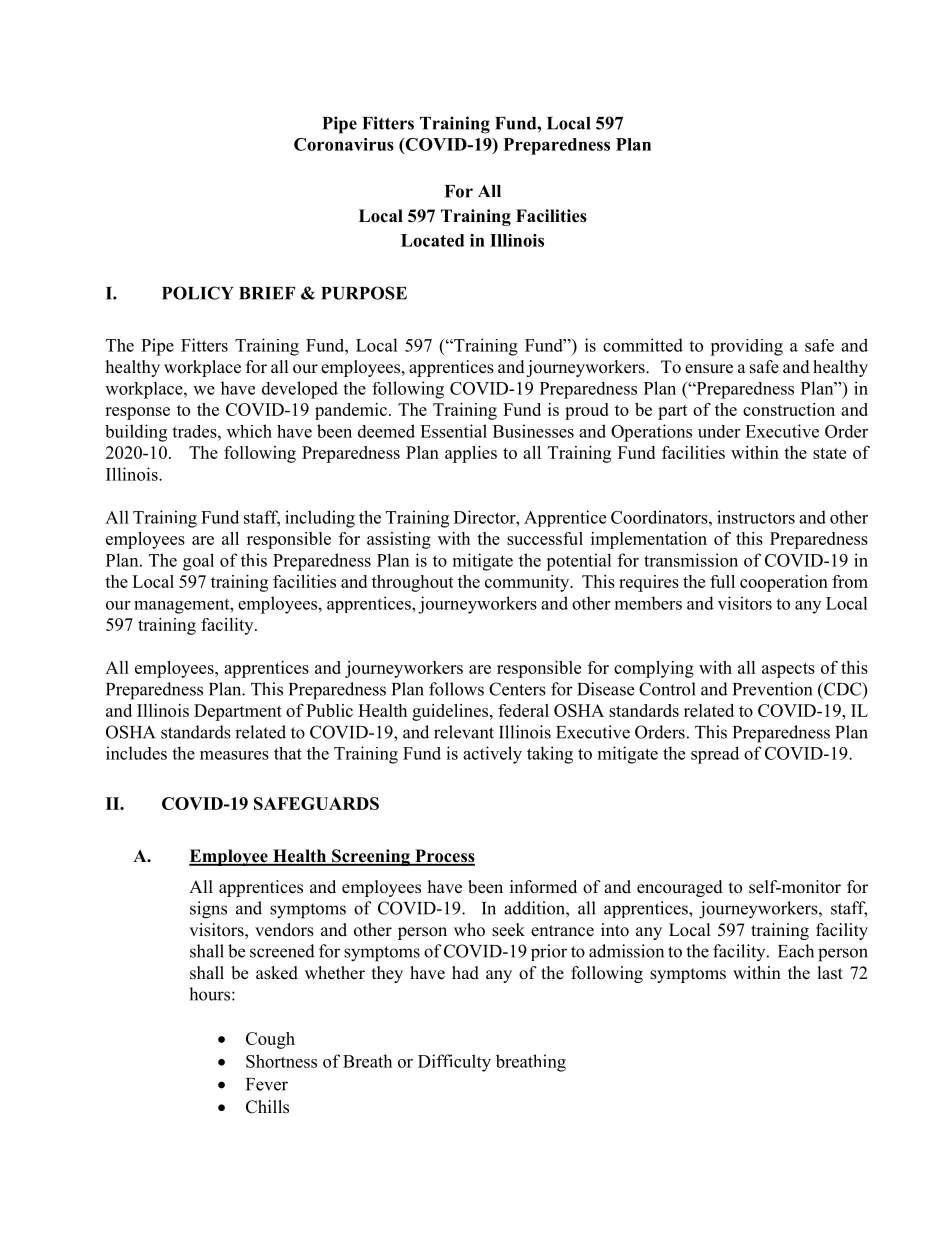 Image resolution: width=952 pixels, height=1233 pixels. Describe the element at coordinates (432, 240) in the screenshot. I see `Located` at that location.
